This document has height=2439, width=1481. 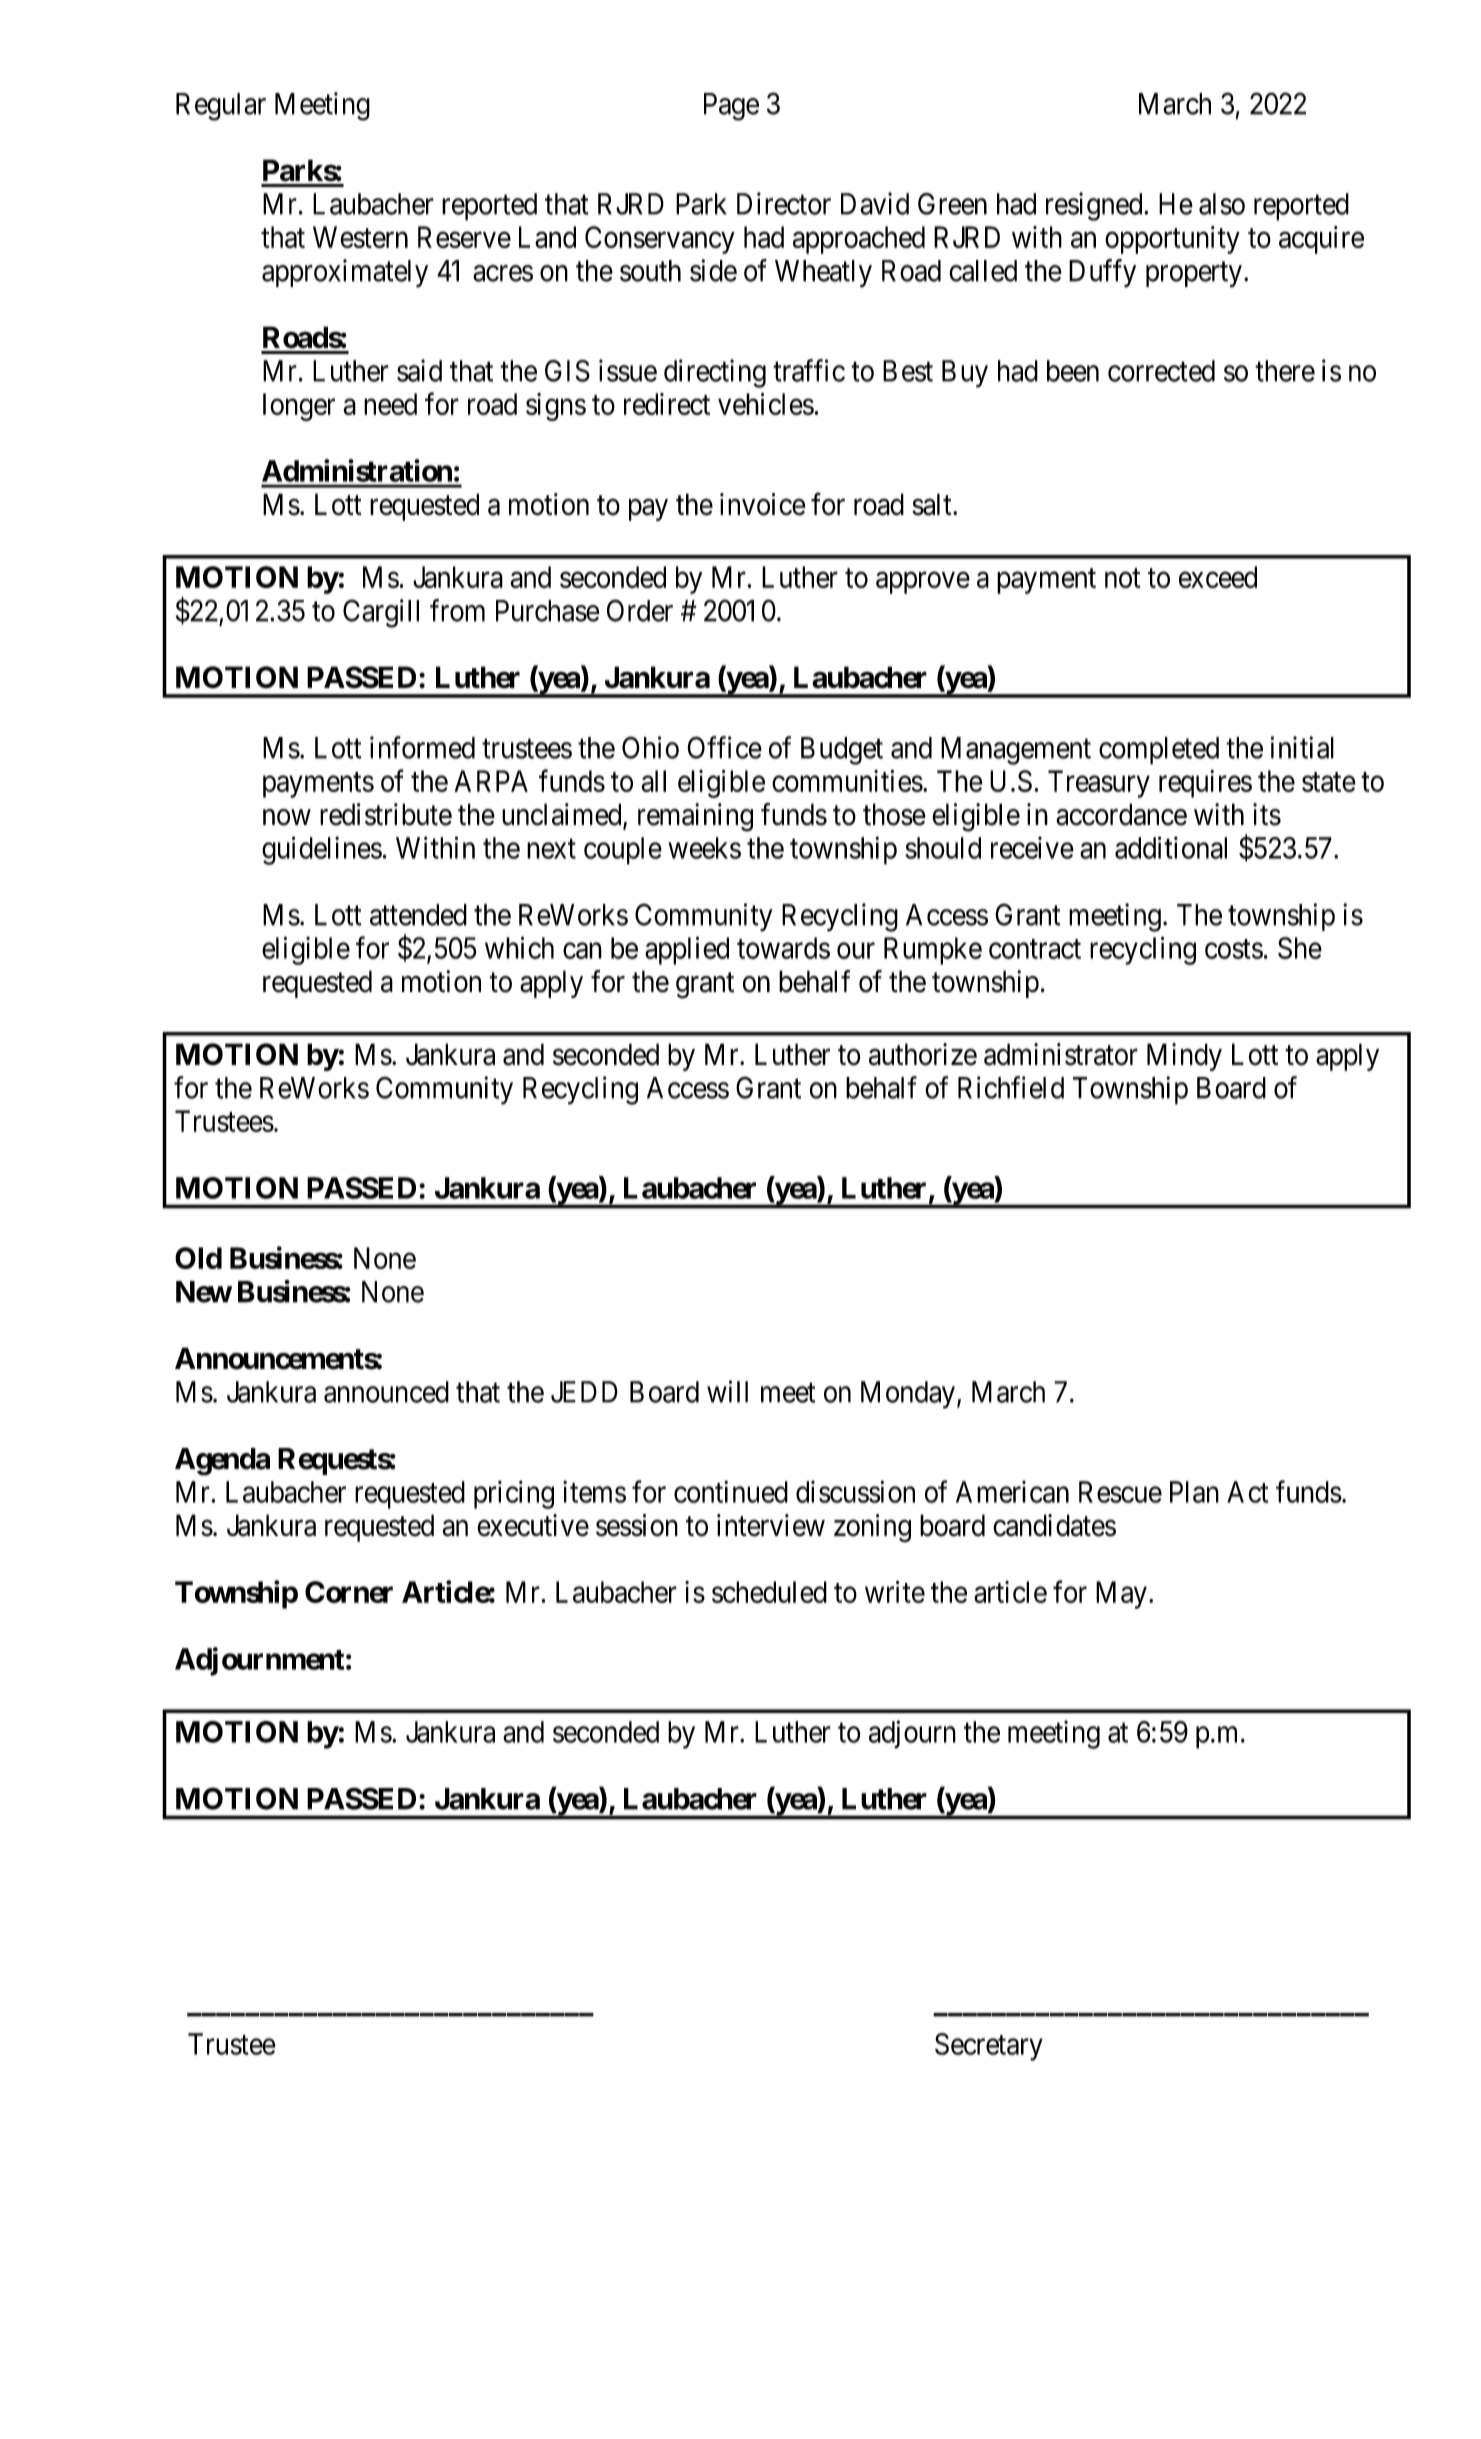 I want to click on announced, so click(x=386, y=1392).
